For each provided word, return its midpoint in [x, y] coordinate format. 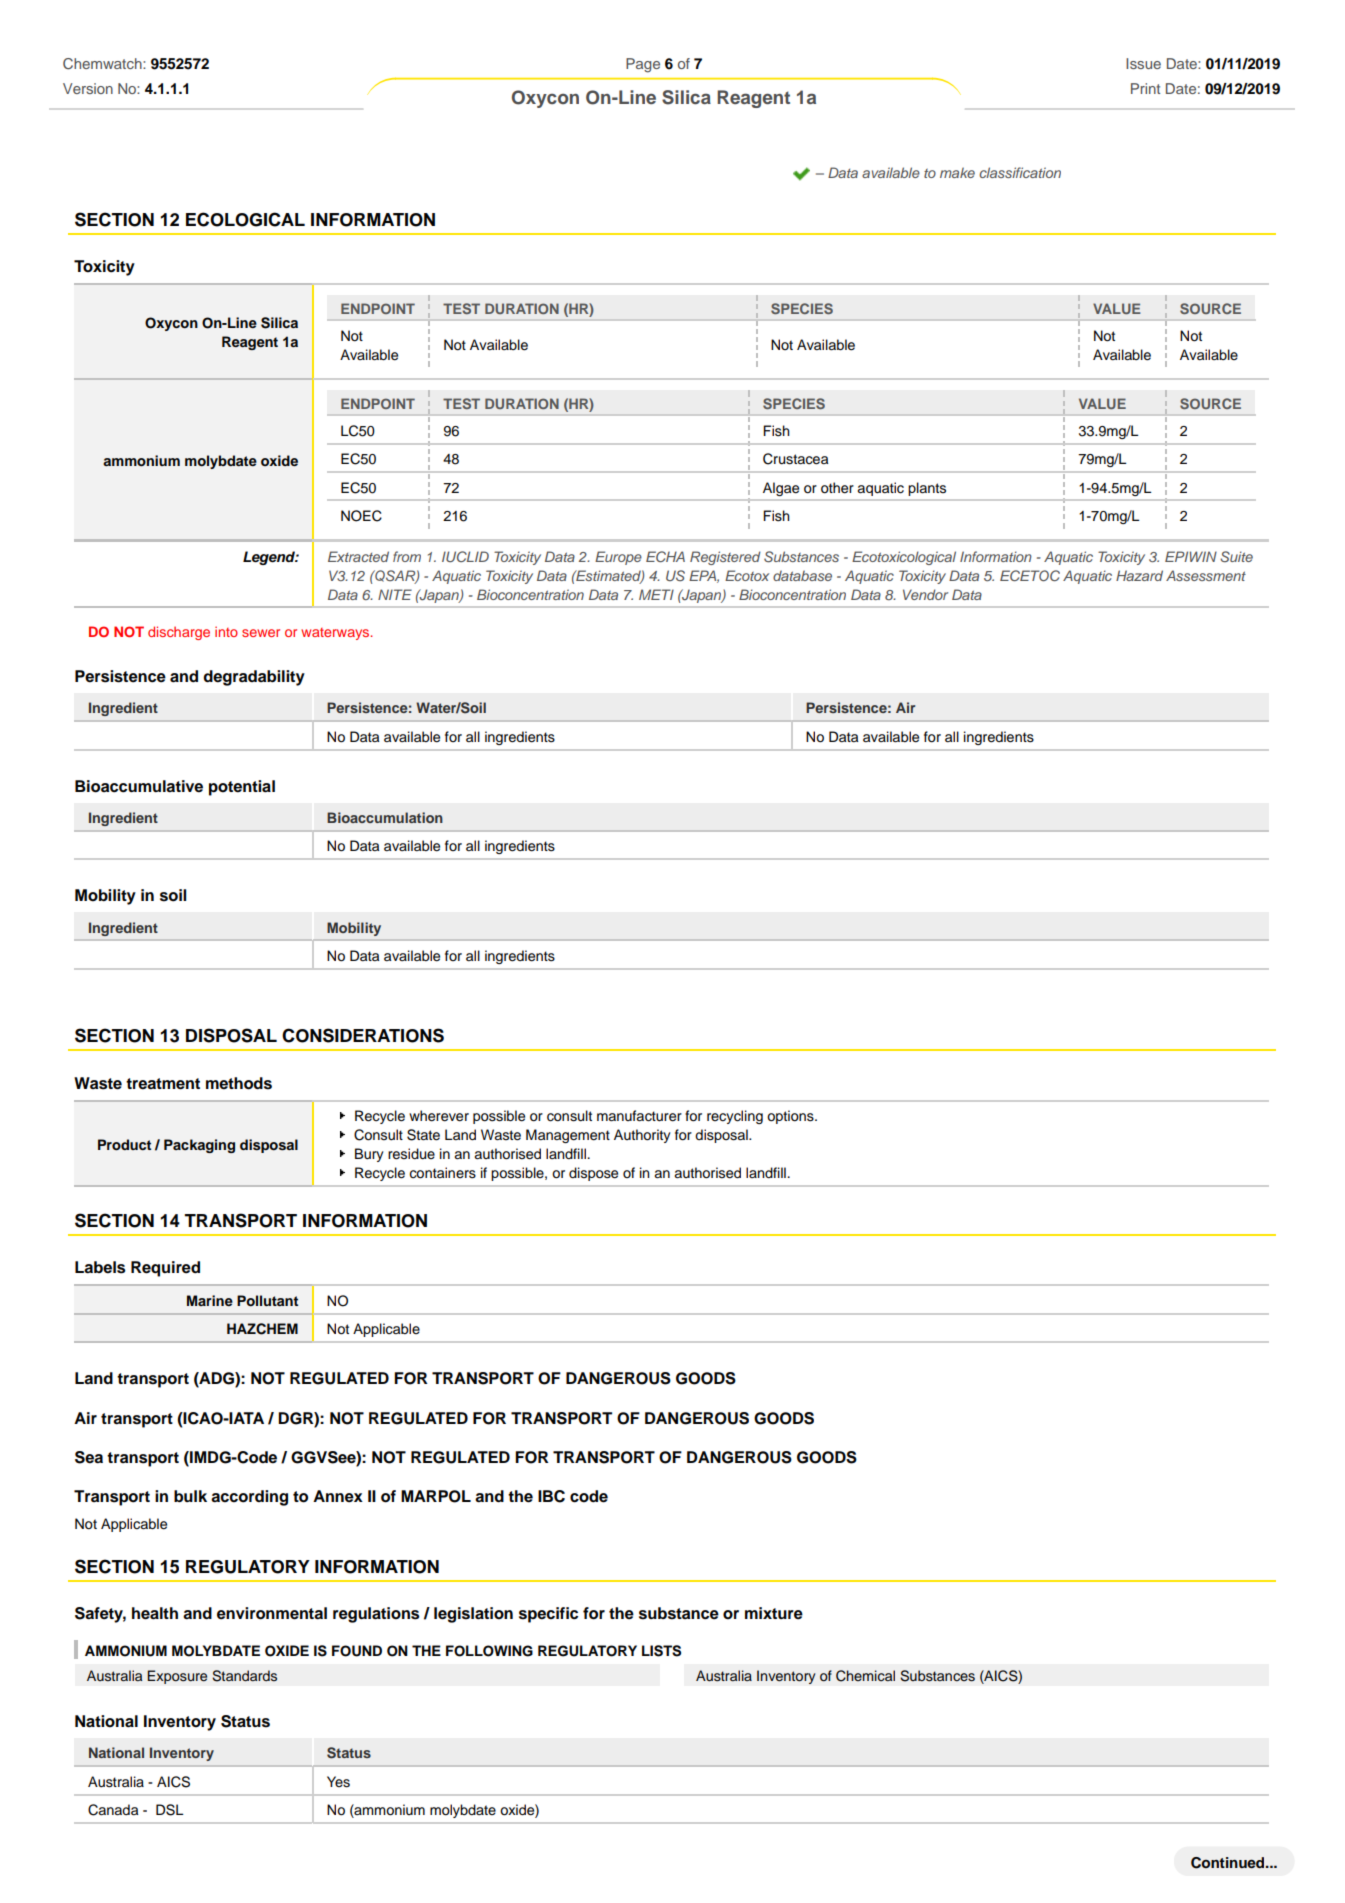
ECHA [665, 556]
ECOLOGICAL [245, 219]
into [226, 631]
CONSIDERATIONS [363, 1035]
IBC [551, 1496]
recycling [735, 1117]
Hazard [1139, 575]
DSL [170, 1810]
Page [643, 65]
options [791, 1117]
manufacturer [639, 1116]
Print [1145, 88]
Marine [210, 1300]
